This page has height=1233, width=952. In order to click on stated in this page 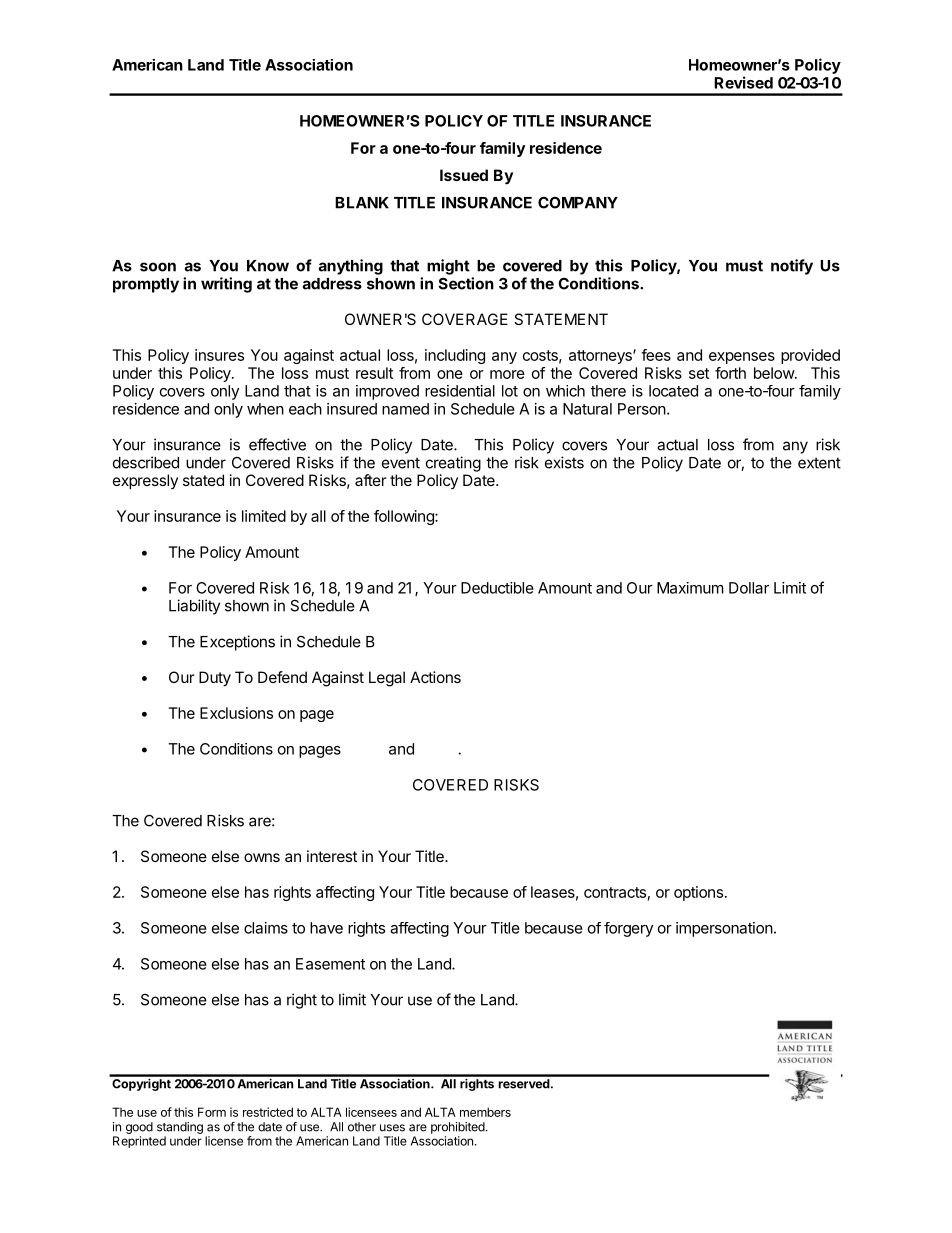, I will do `click(203, 480)`.
